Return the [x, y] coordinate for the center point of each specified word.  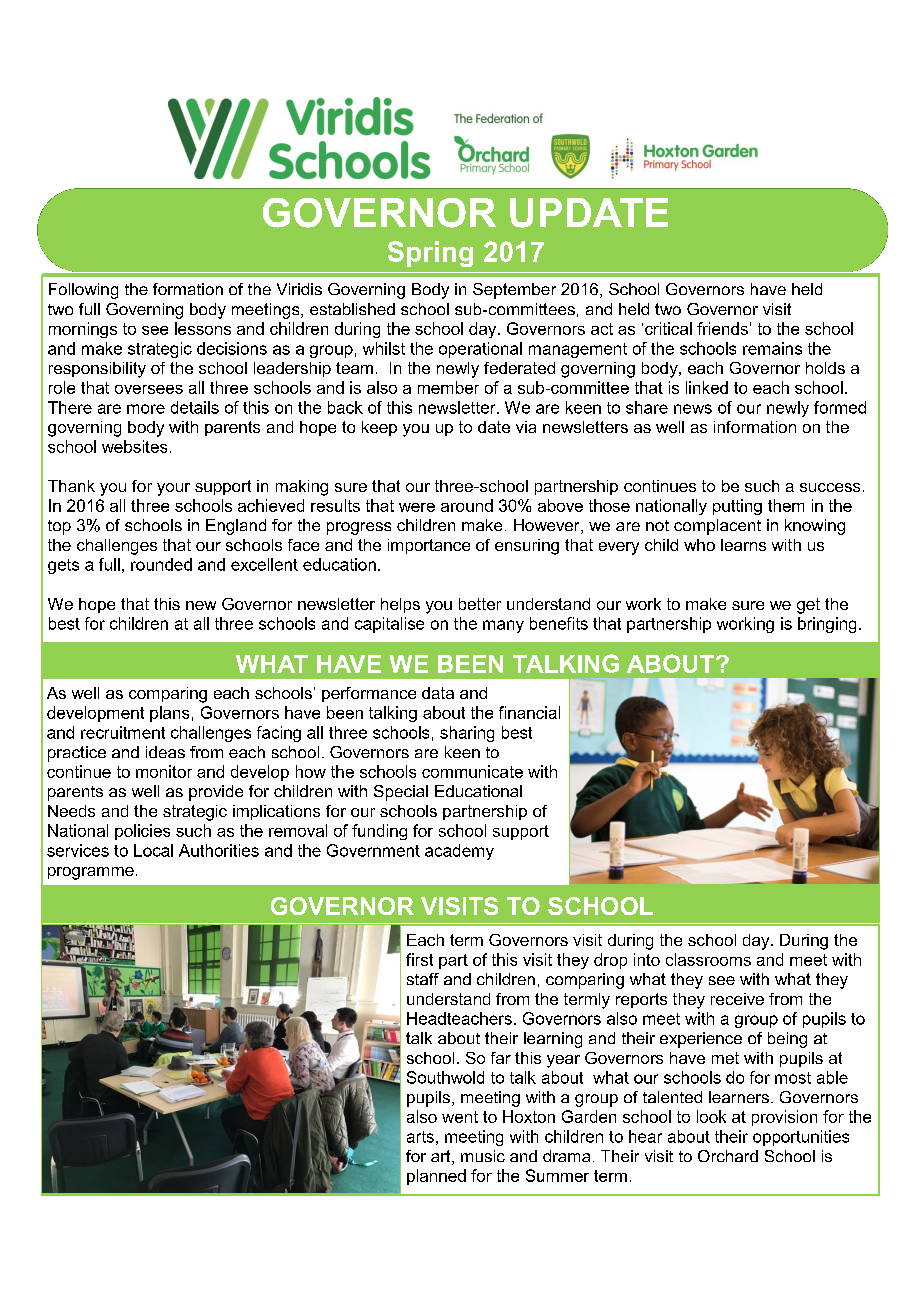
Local [153, 850]
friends [722, 328]
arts [420, 1137]
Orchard [728, 1156]
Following [83, 291]
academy [459, 852]
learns [743, 545]
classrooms [708, 959]
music [483, 1156]
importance [429, 546]
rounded [161, 564]
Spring [430, 254]
